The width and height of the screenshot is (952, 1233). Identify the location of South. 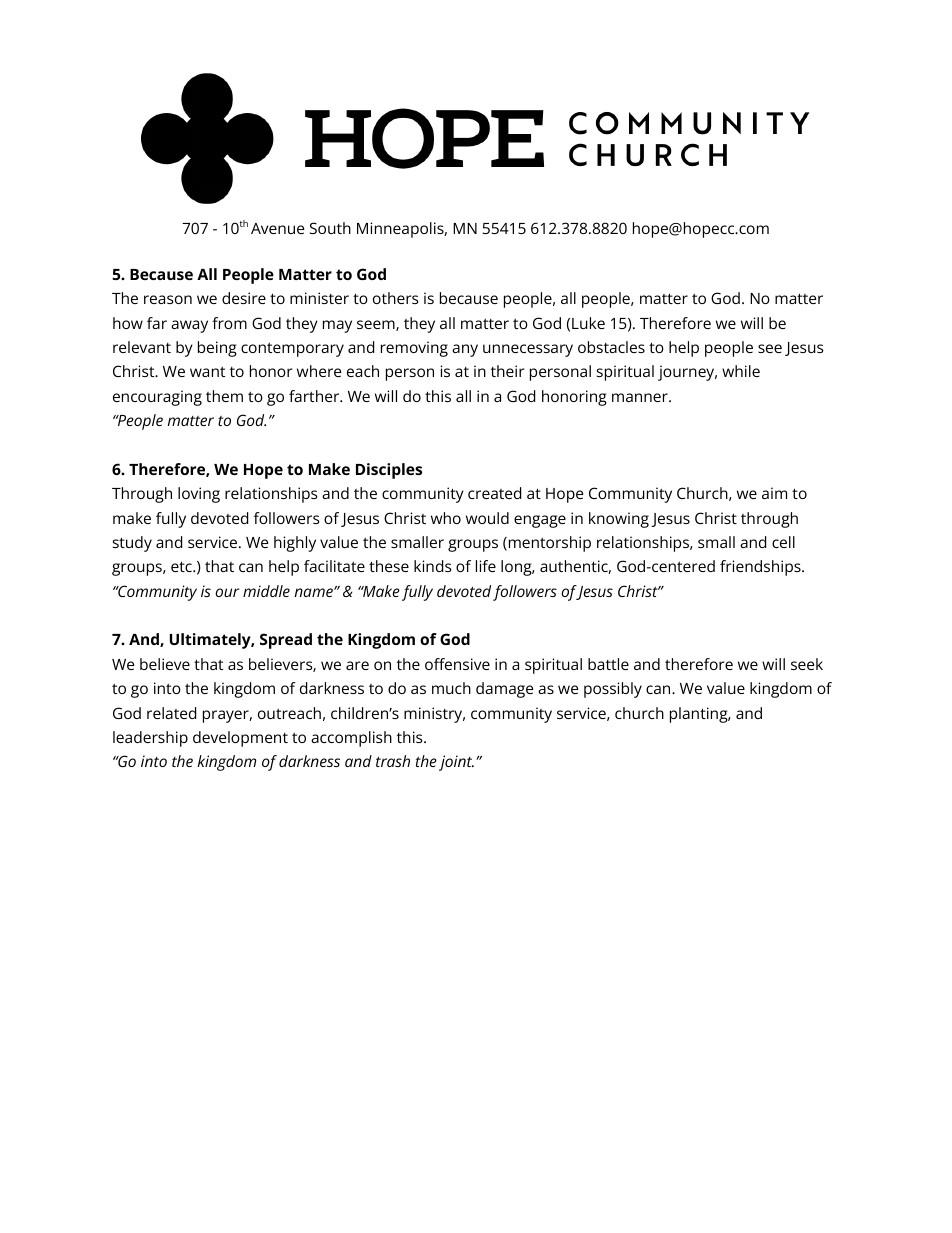
(330, 228).
